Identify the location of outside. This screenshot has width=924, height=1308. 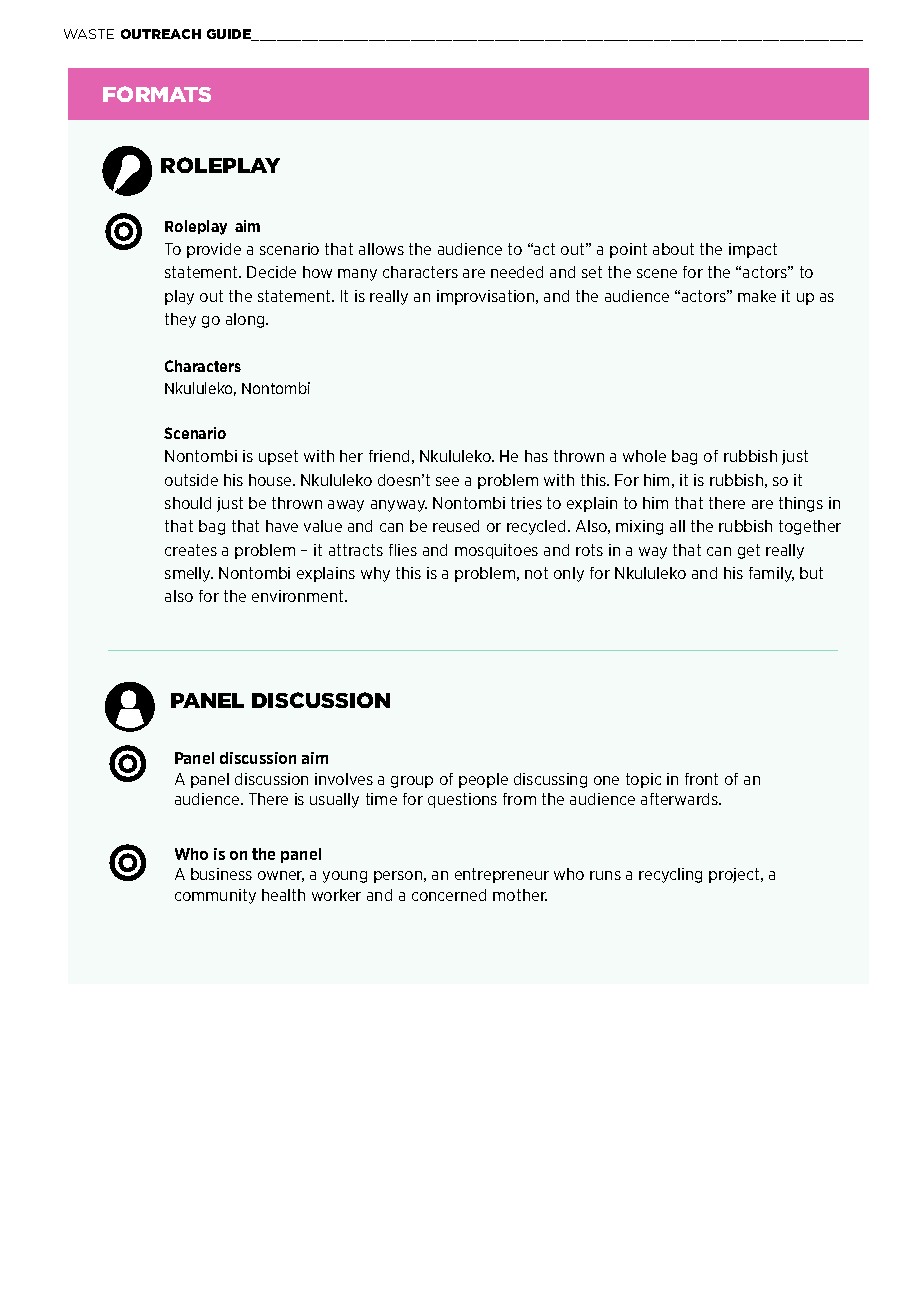
(191, 480).
